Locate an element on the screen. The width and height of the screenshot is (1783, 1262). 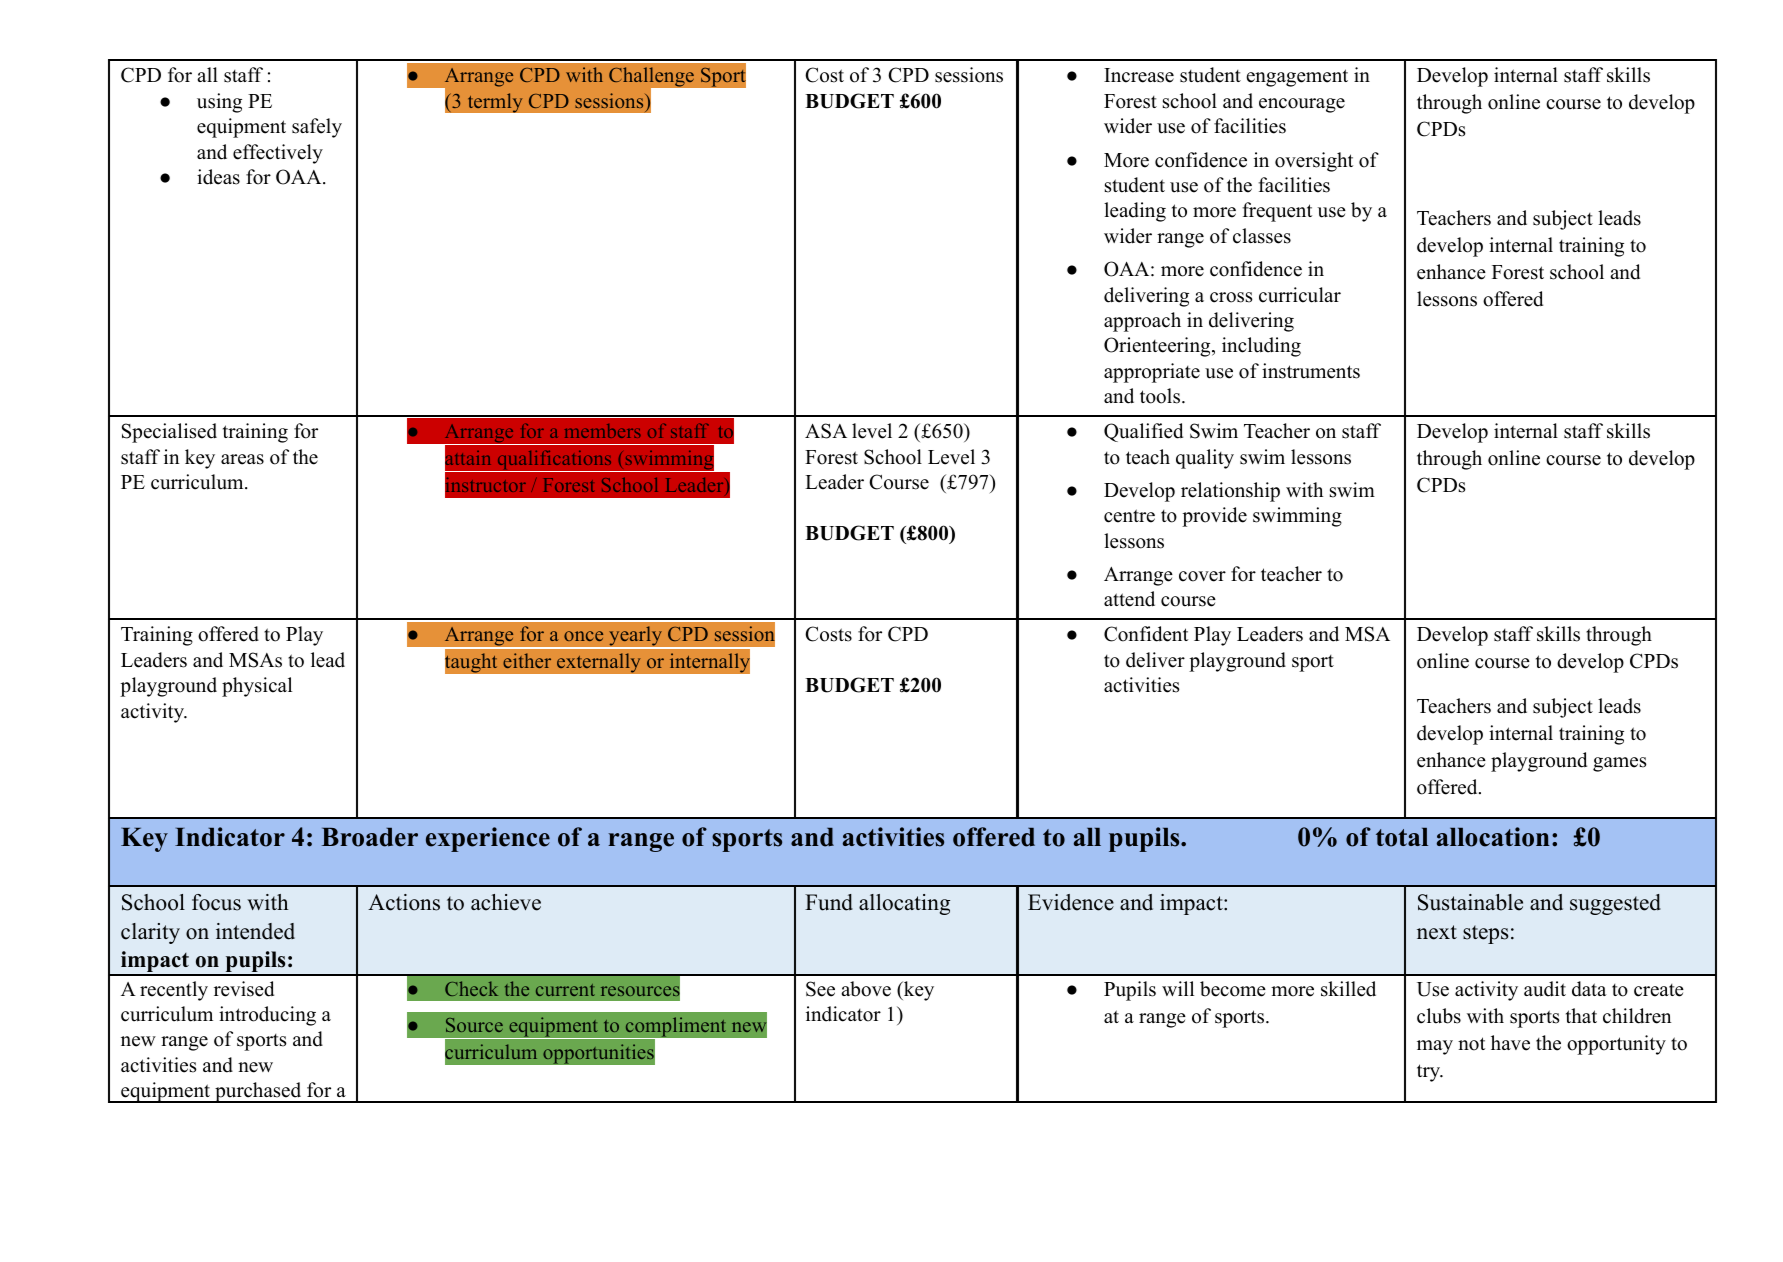
cover is located at coordinates (1202, 576).
